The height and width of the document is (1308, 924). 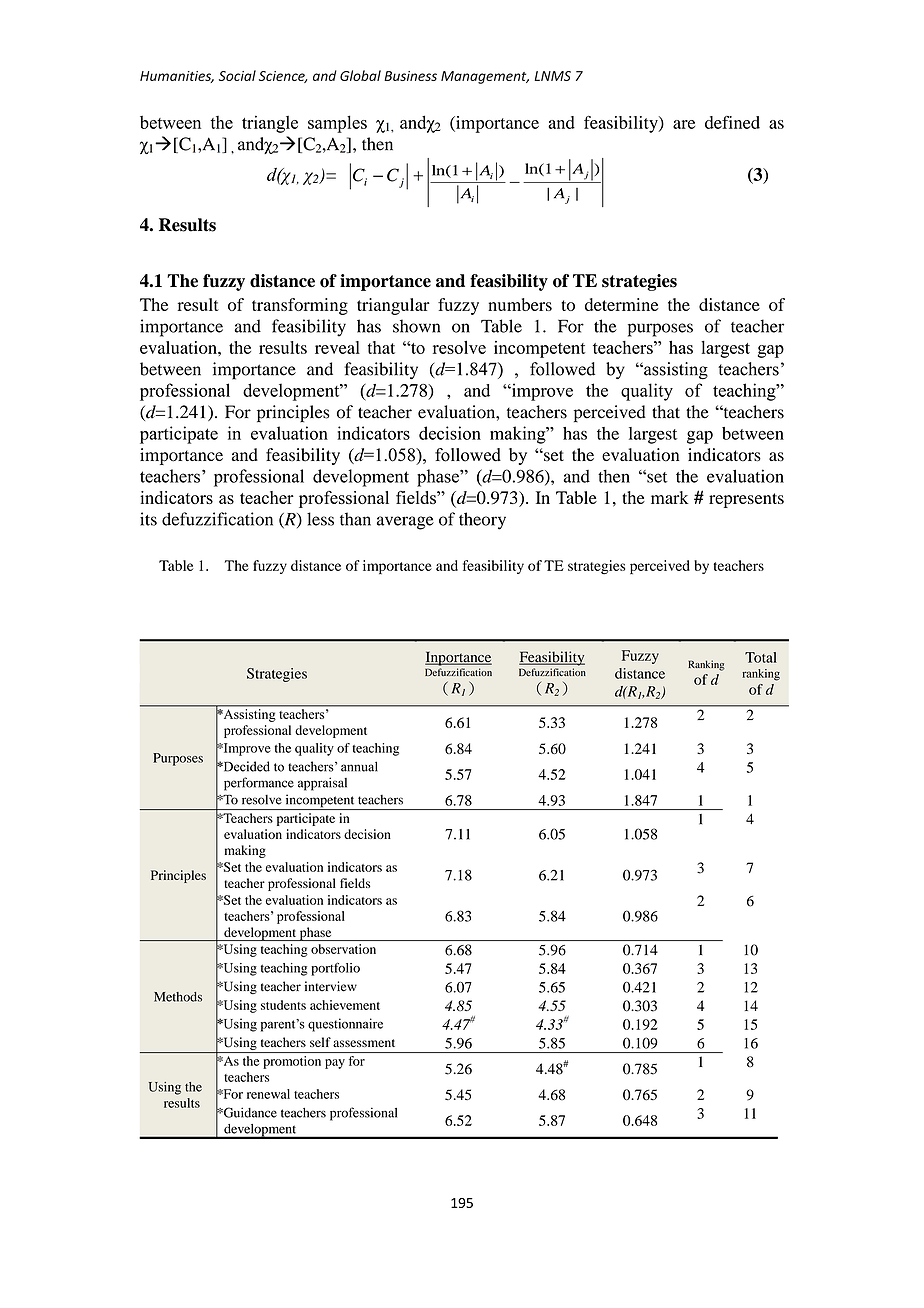 What do you see at coordinates (482, 521) in the document?
I see `theory` at bounding box center [482, 521].
